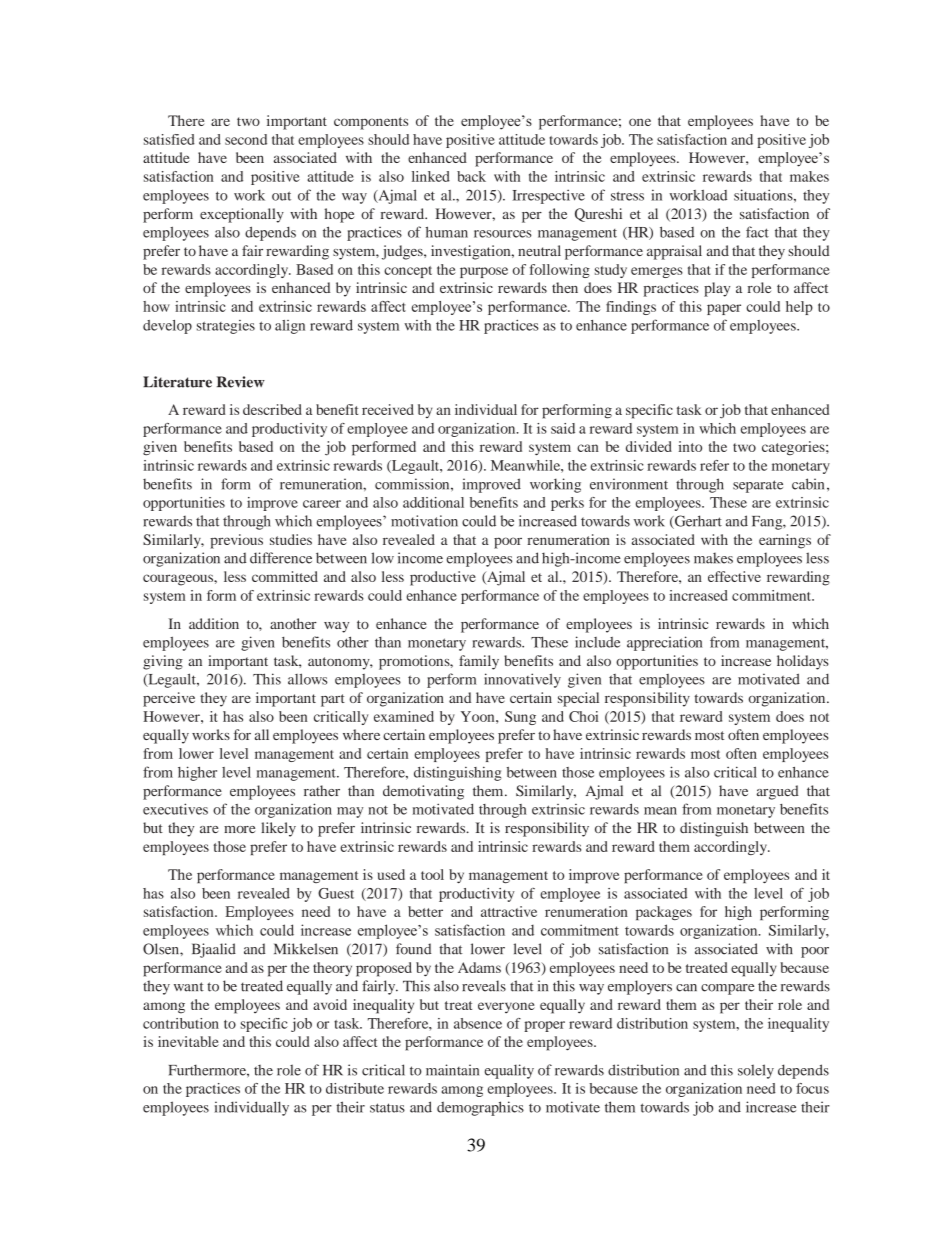 The width and height of the document is (952, 1233). What do you see at coordinates (246, 139) in the document?
I see `second` at bounding box center [246, 139].
